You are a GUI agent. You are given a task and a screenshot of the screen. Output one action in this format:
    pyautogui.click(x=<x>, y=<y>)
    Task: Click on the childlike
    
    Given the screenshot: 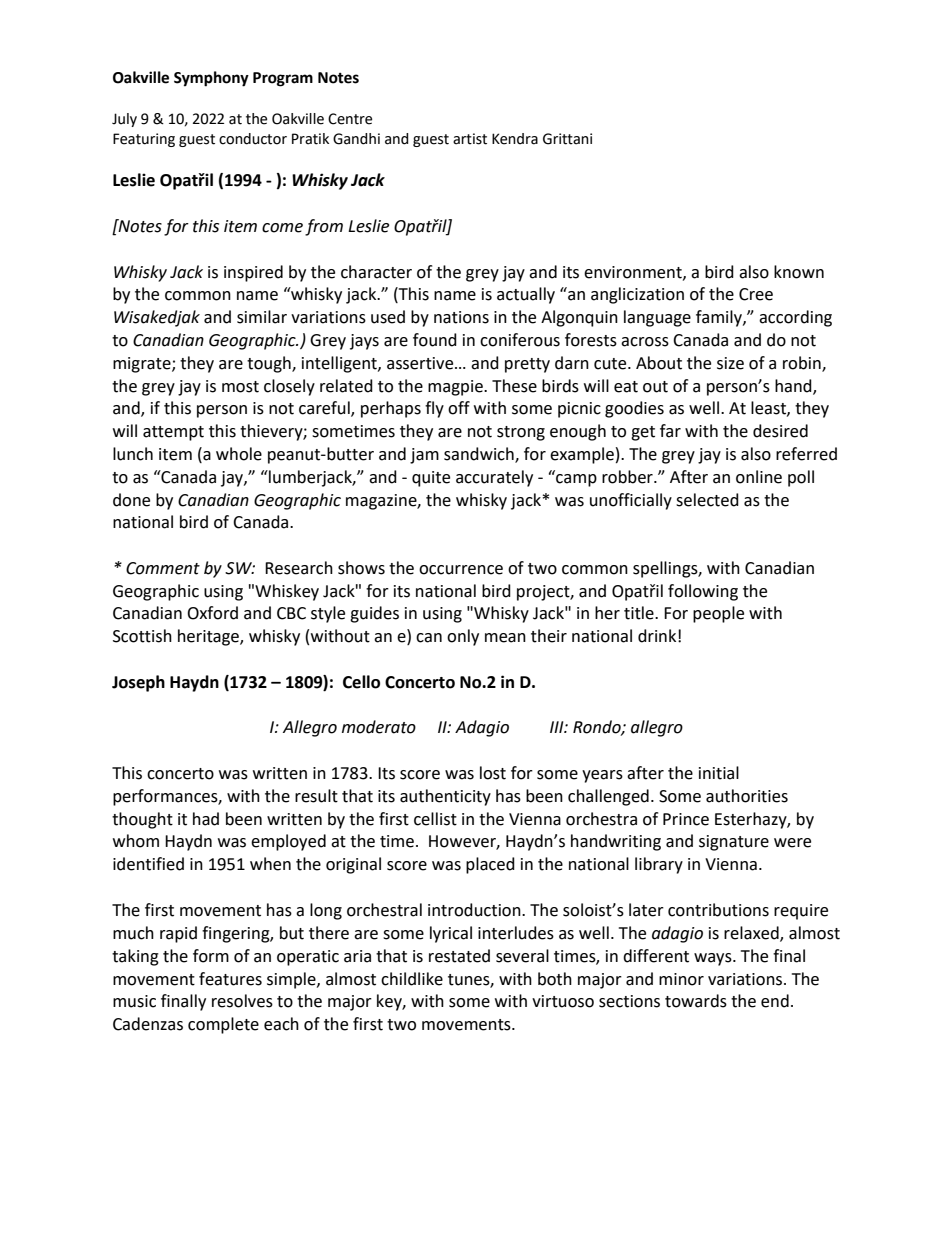 What is the action you would take?
    pyautogui.click(x=412, y=979)
